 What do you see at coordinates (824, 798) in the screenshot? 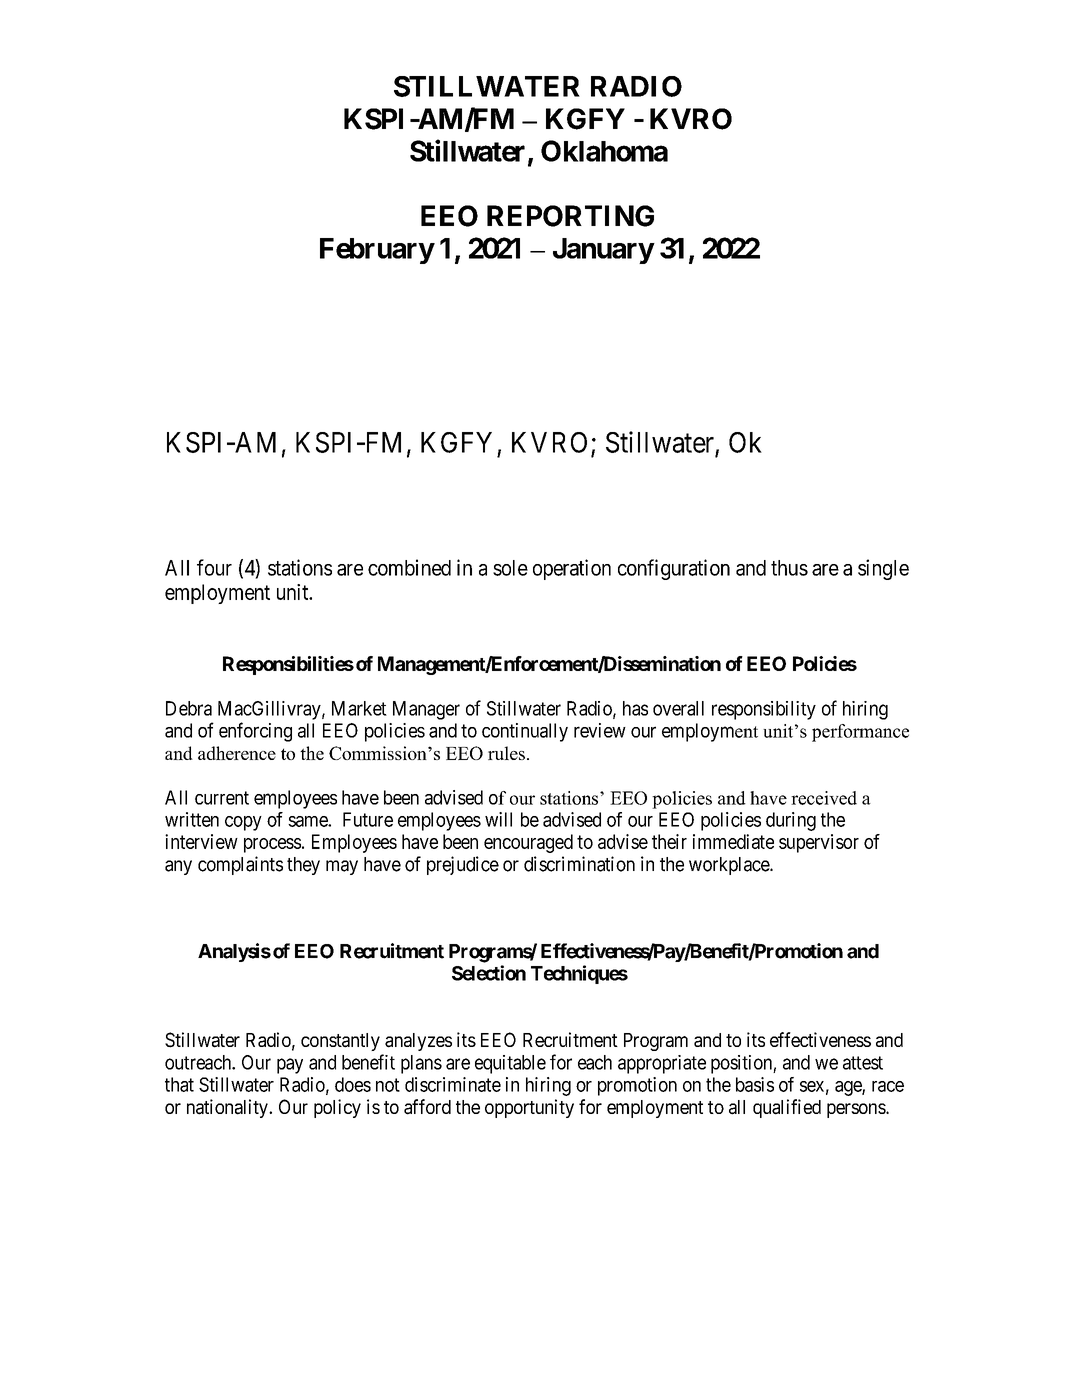
I see `received` at bounding box center [824, 798].
